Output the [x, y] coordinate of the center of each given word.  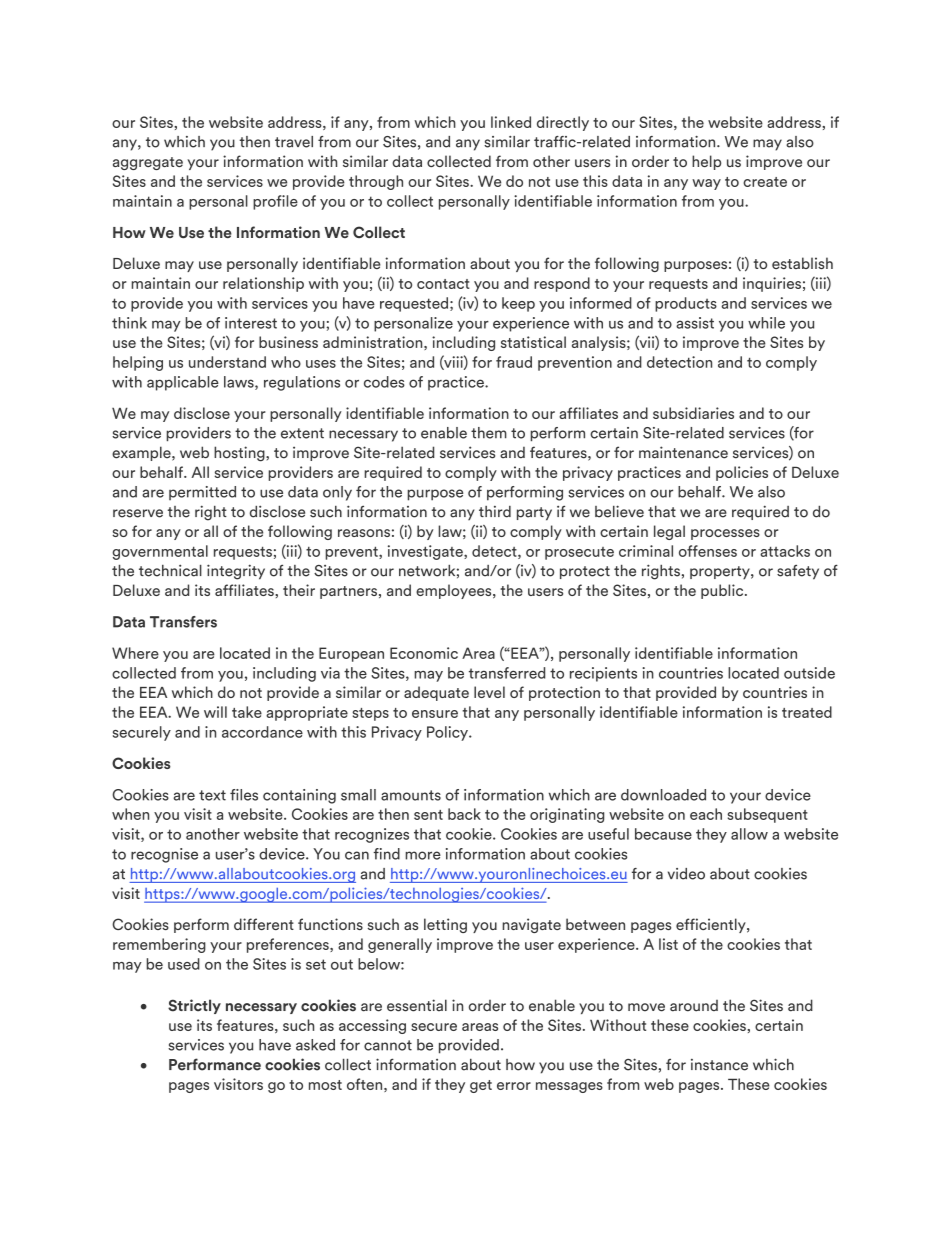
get [481, 1086]
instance [719, 1065]
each [706, 814]
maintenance [683, 452]
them [489, 433]
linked [511, 122]
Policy [448, 733]
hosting [240, 454]
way [706, 184]
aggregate [148, 163]
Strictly [194, 1006]
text [212, 795]
